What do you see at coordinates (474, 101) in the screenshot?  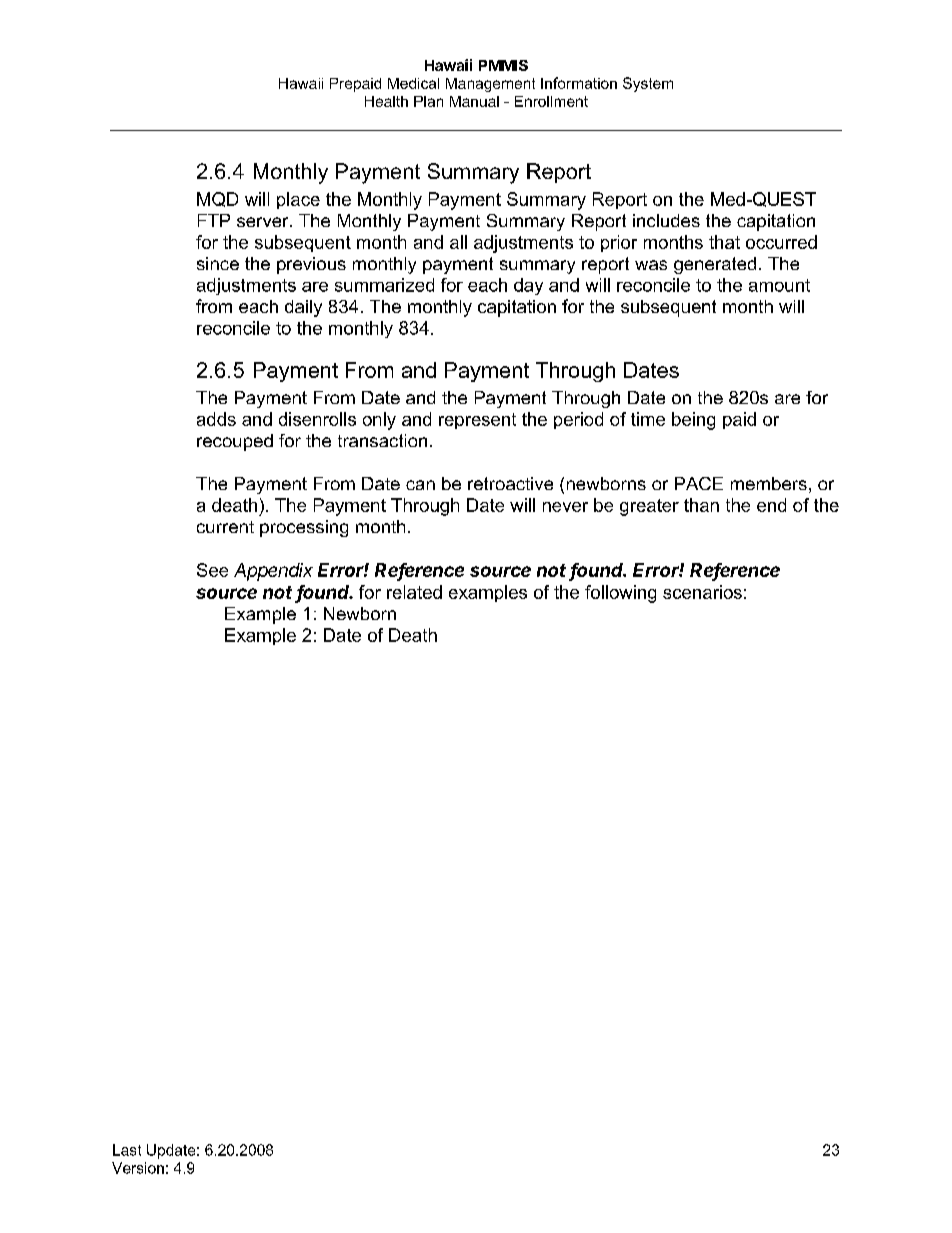 I see `Manual` at bounding box center [474, 101].
